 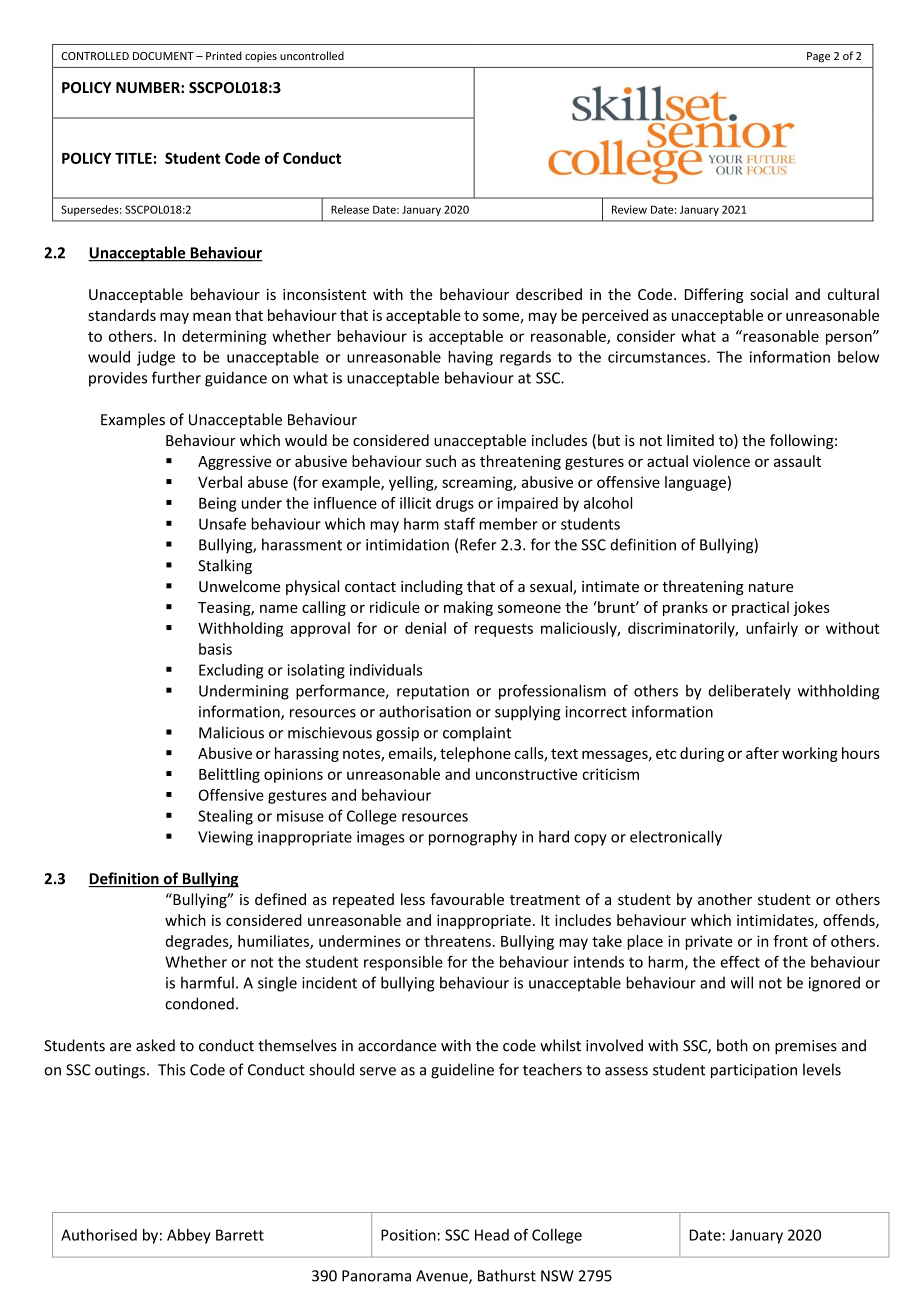 I want to click on Release, so click(x=350, y=209).
